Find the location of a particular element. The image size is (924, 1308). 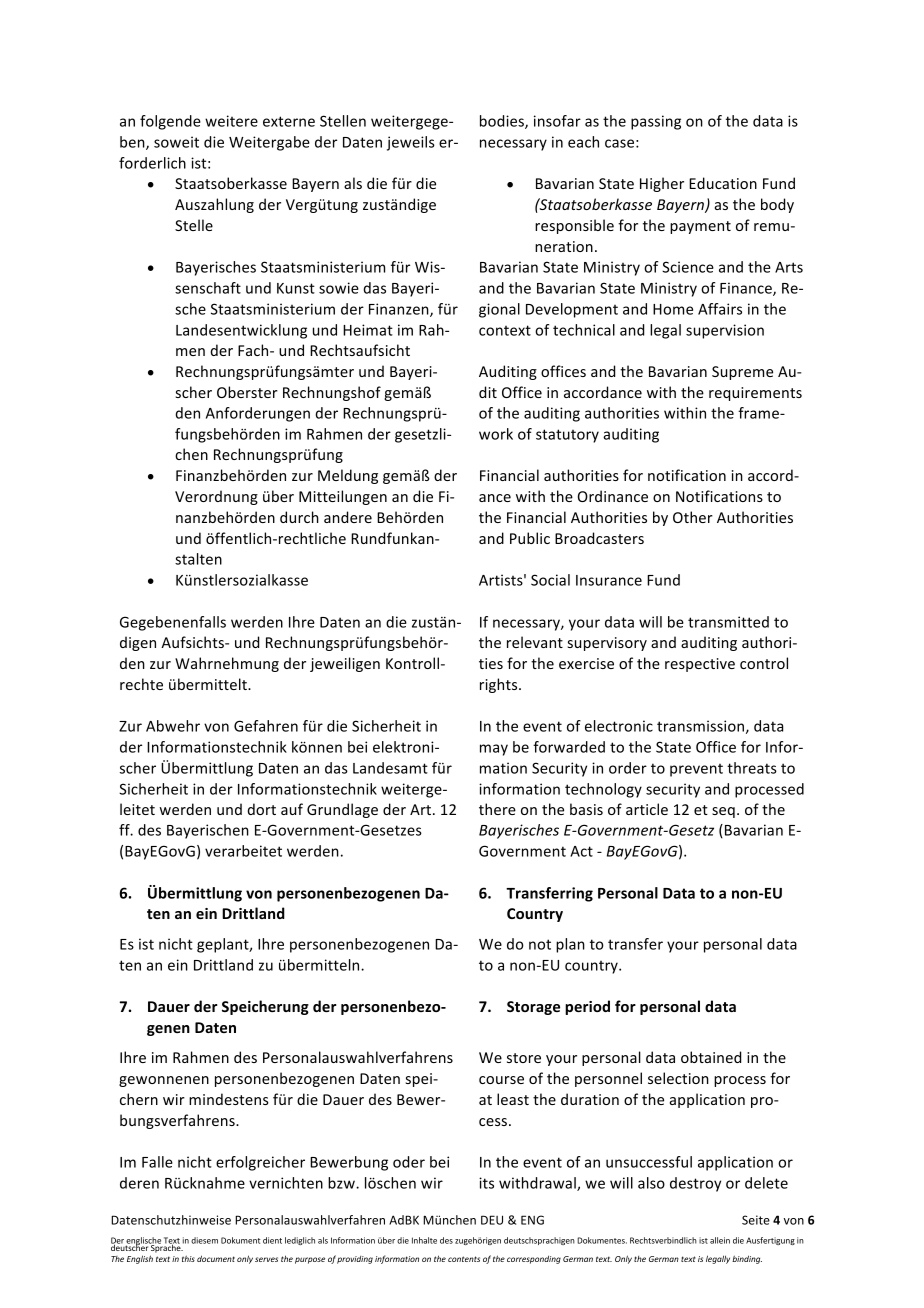

diesem is located at coordinates (204, 1240).
